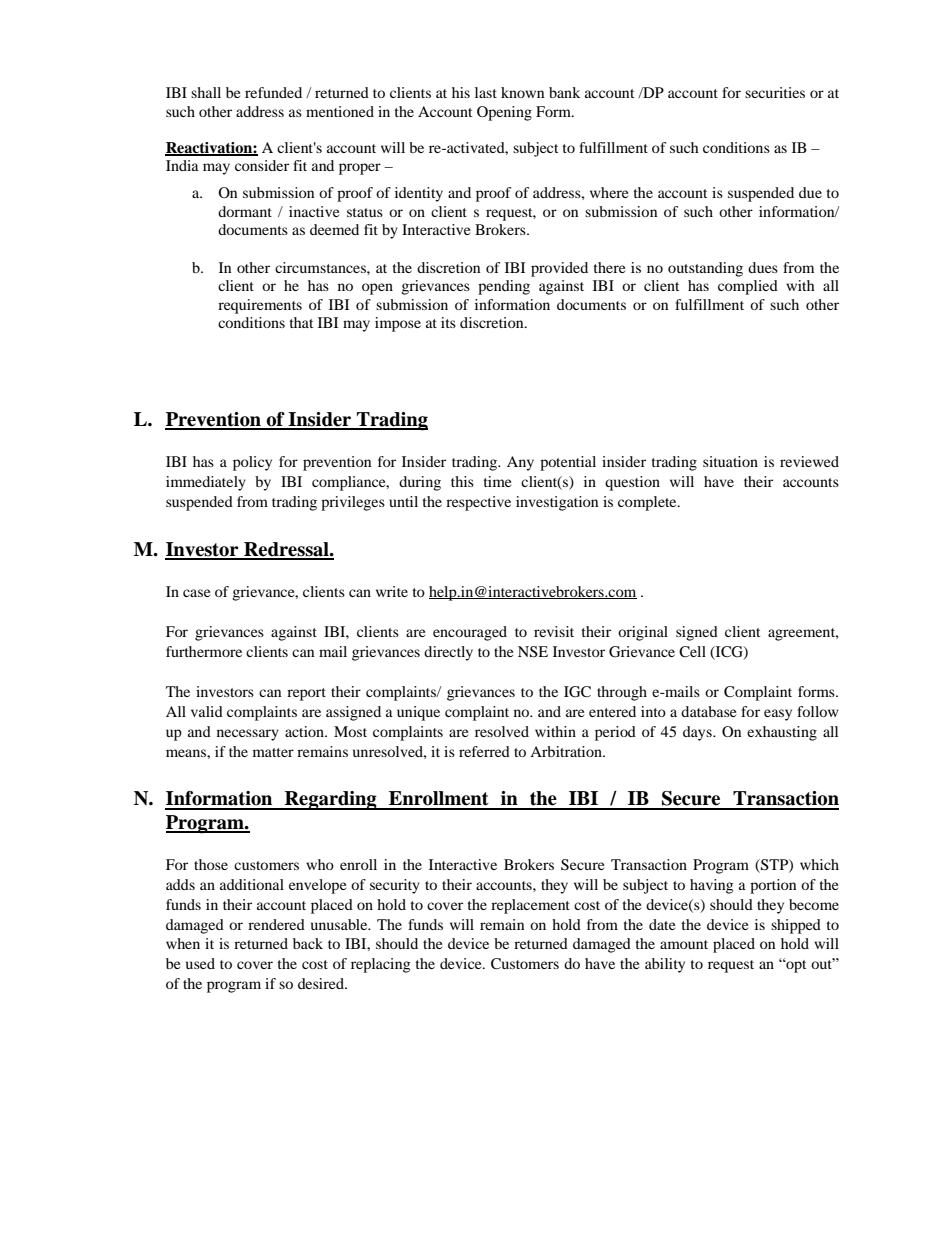 This document has height=1233, width=952. What do you see at coordinates (486, 92) in the document?
I see `last` at bounding box center [486, 92].
